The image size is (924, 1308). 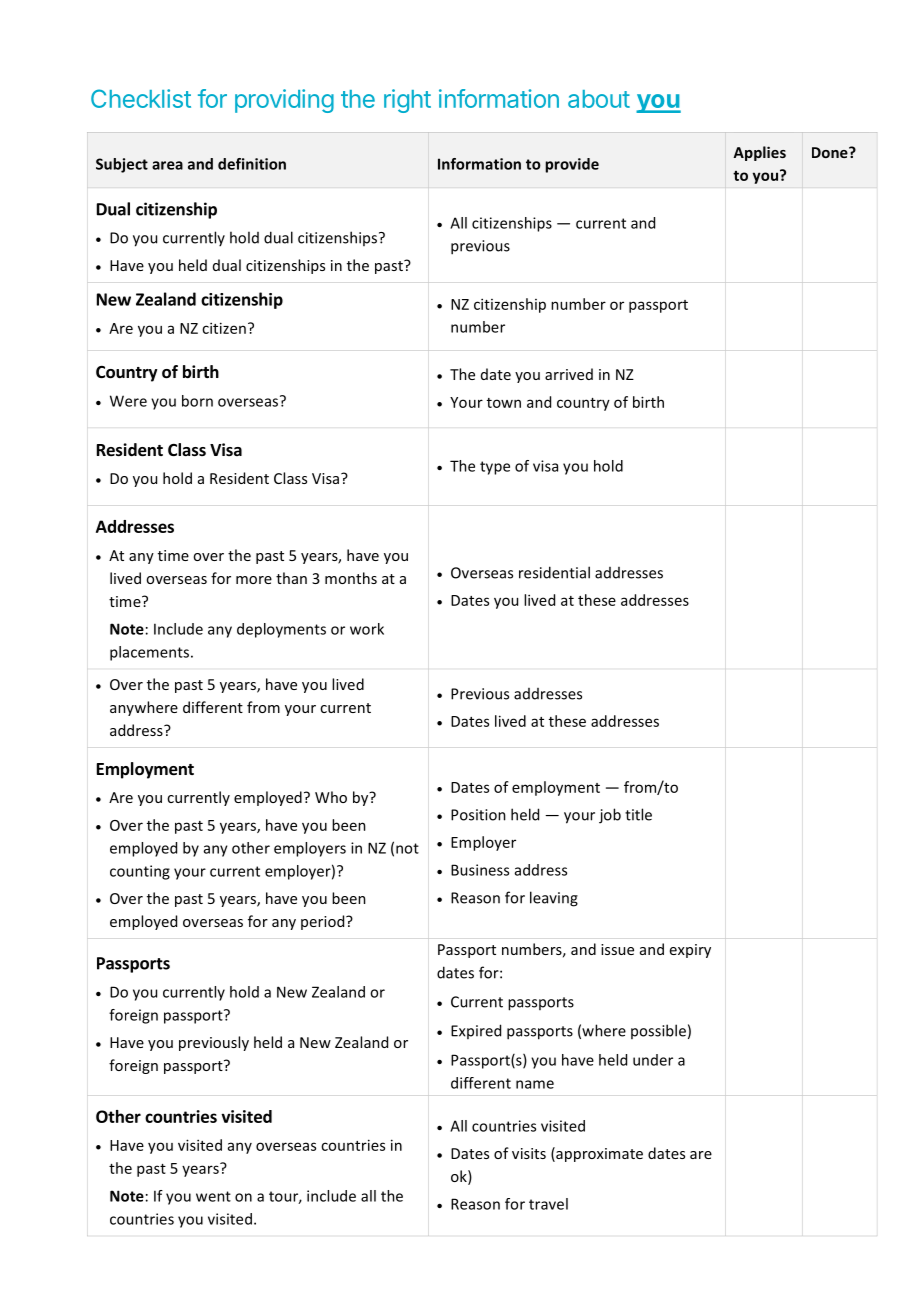 What do you see at coordinates (149, 653) in the document?
I see `placements` at bounding box center [149, 653].
